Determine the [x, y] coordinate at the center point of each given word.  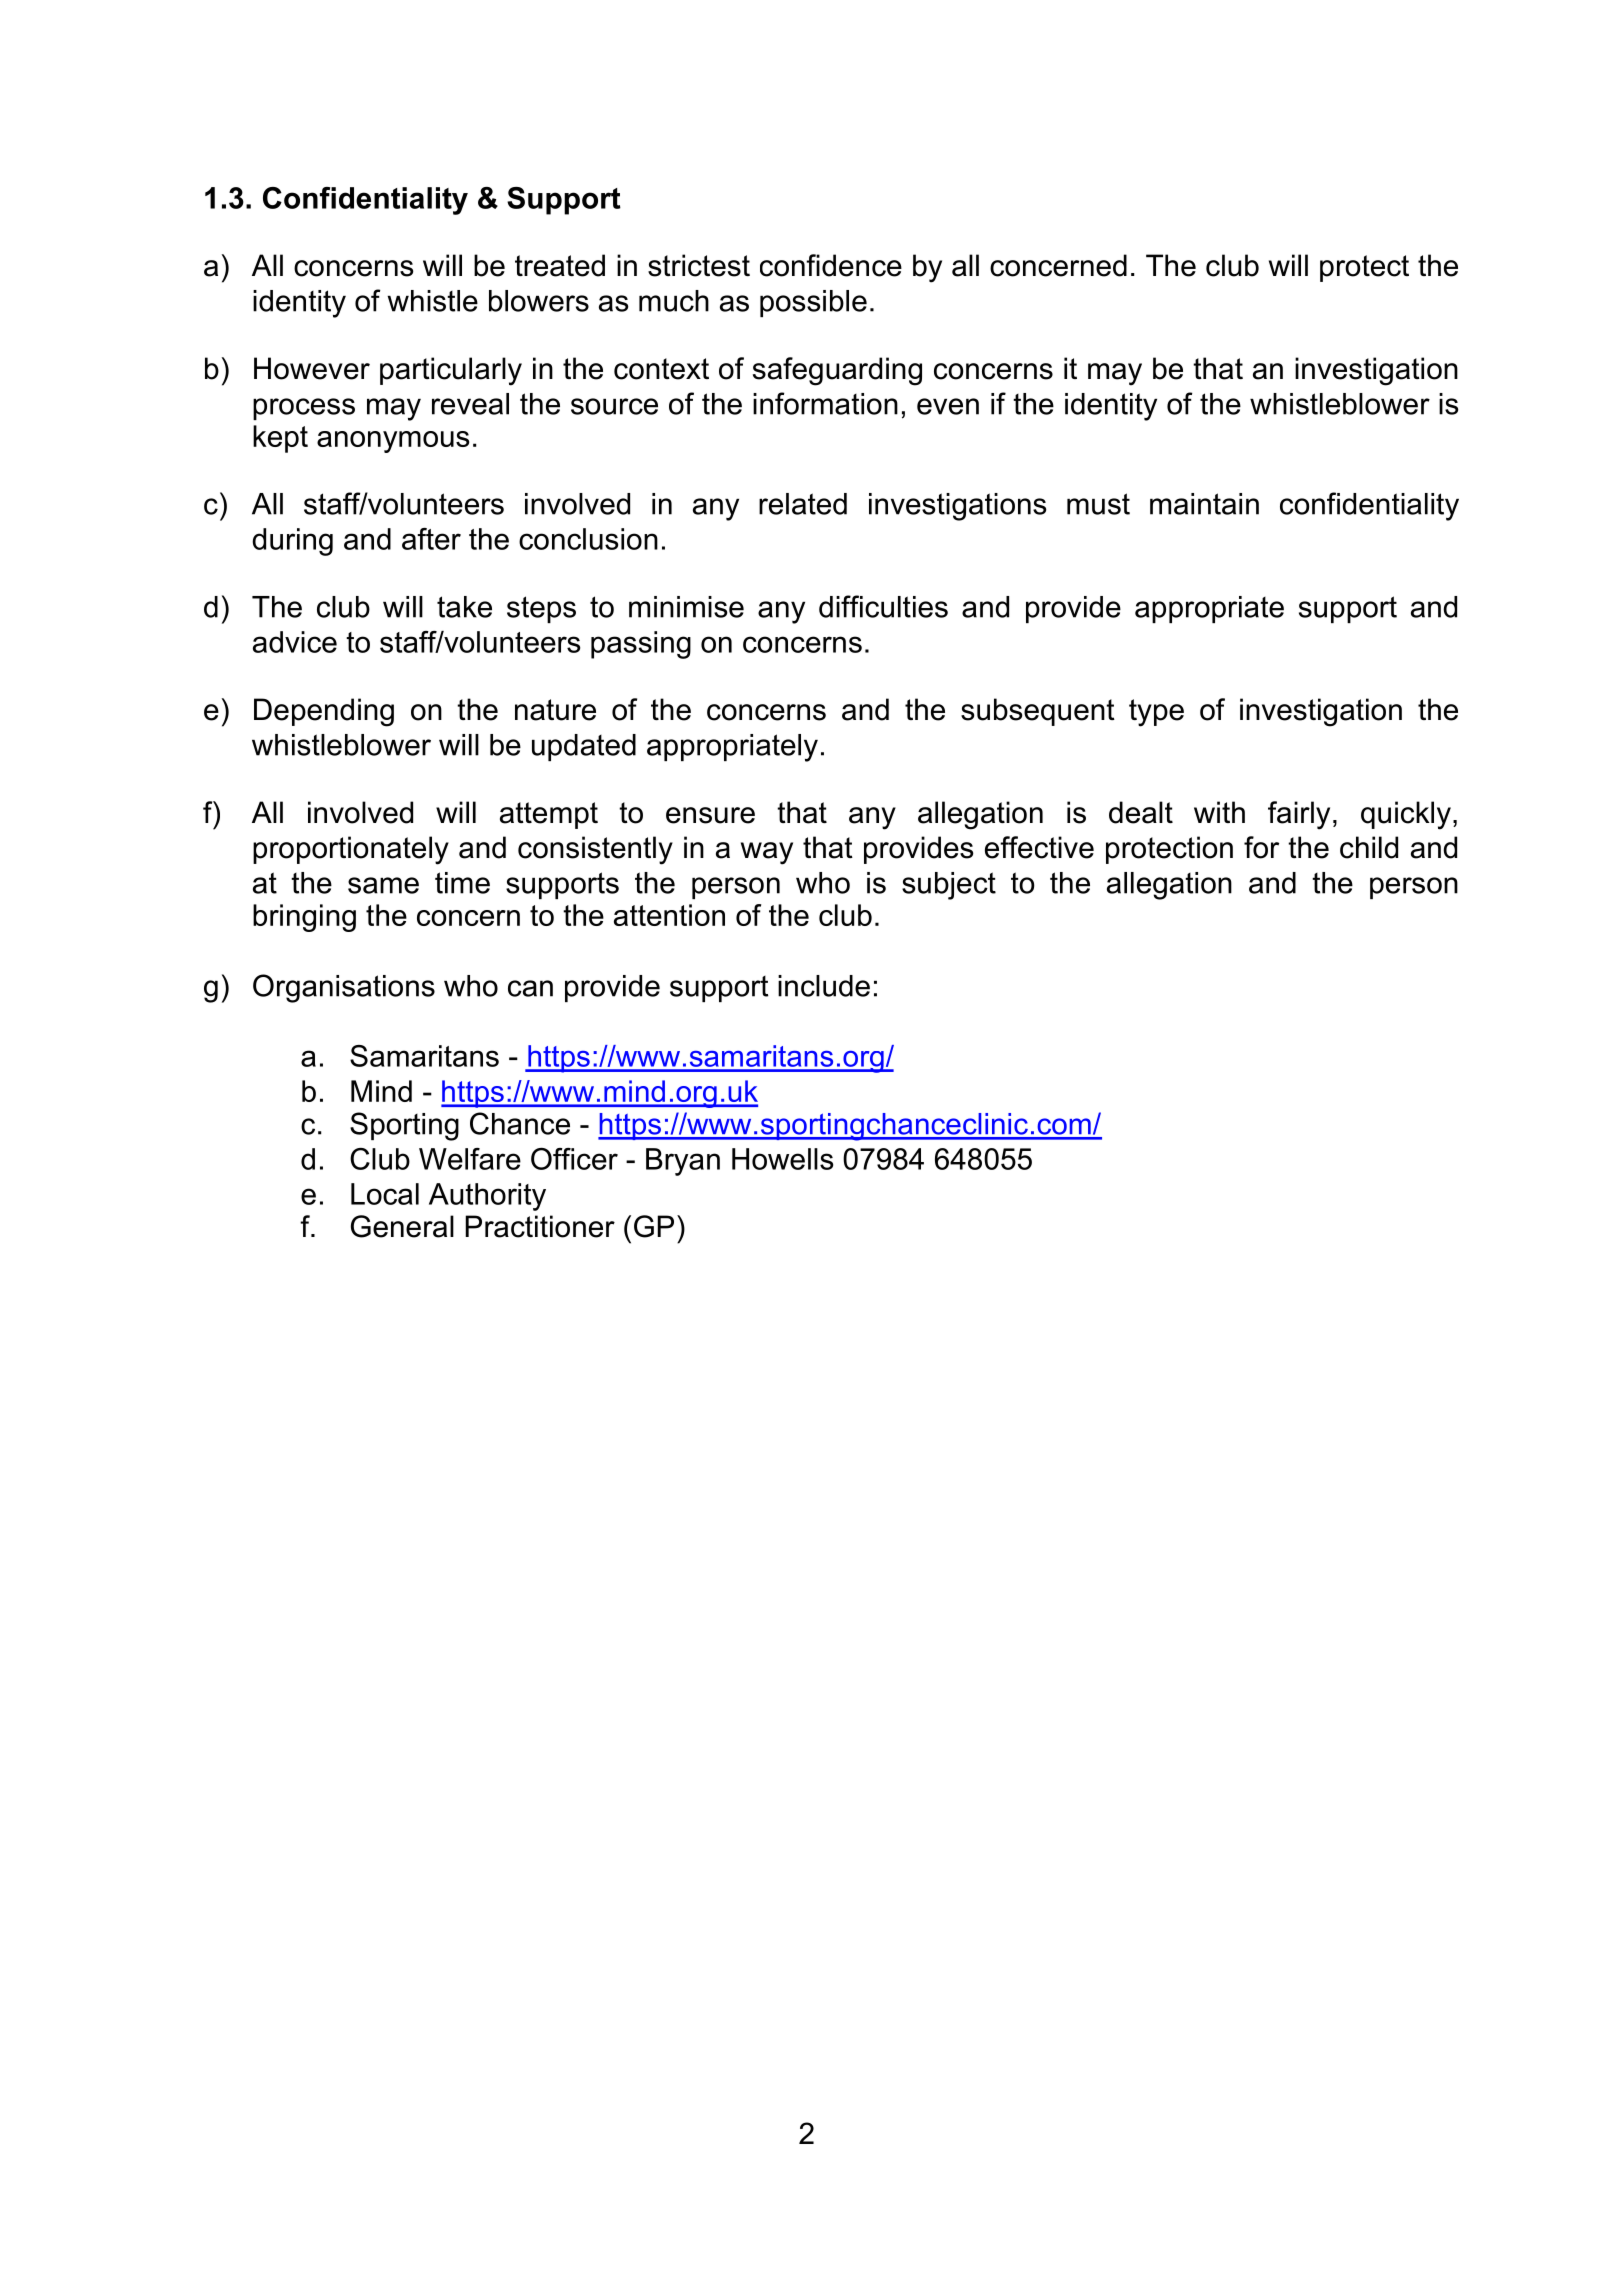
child [1369, 847]
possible [813, 303]
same [383, 885]
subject [949, 886]
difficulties [883, 606]
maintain [1204, 504]
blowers [539, 301]
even [948, 406]
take [464, 607]
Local [385, 1194]
